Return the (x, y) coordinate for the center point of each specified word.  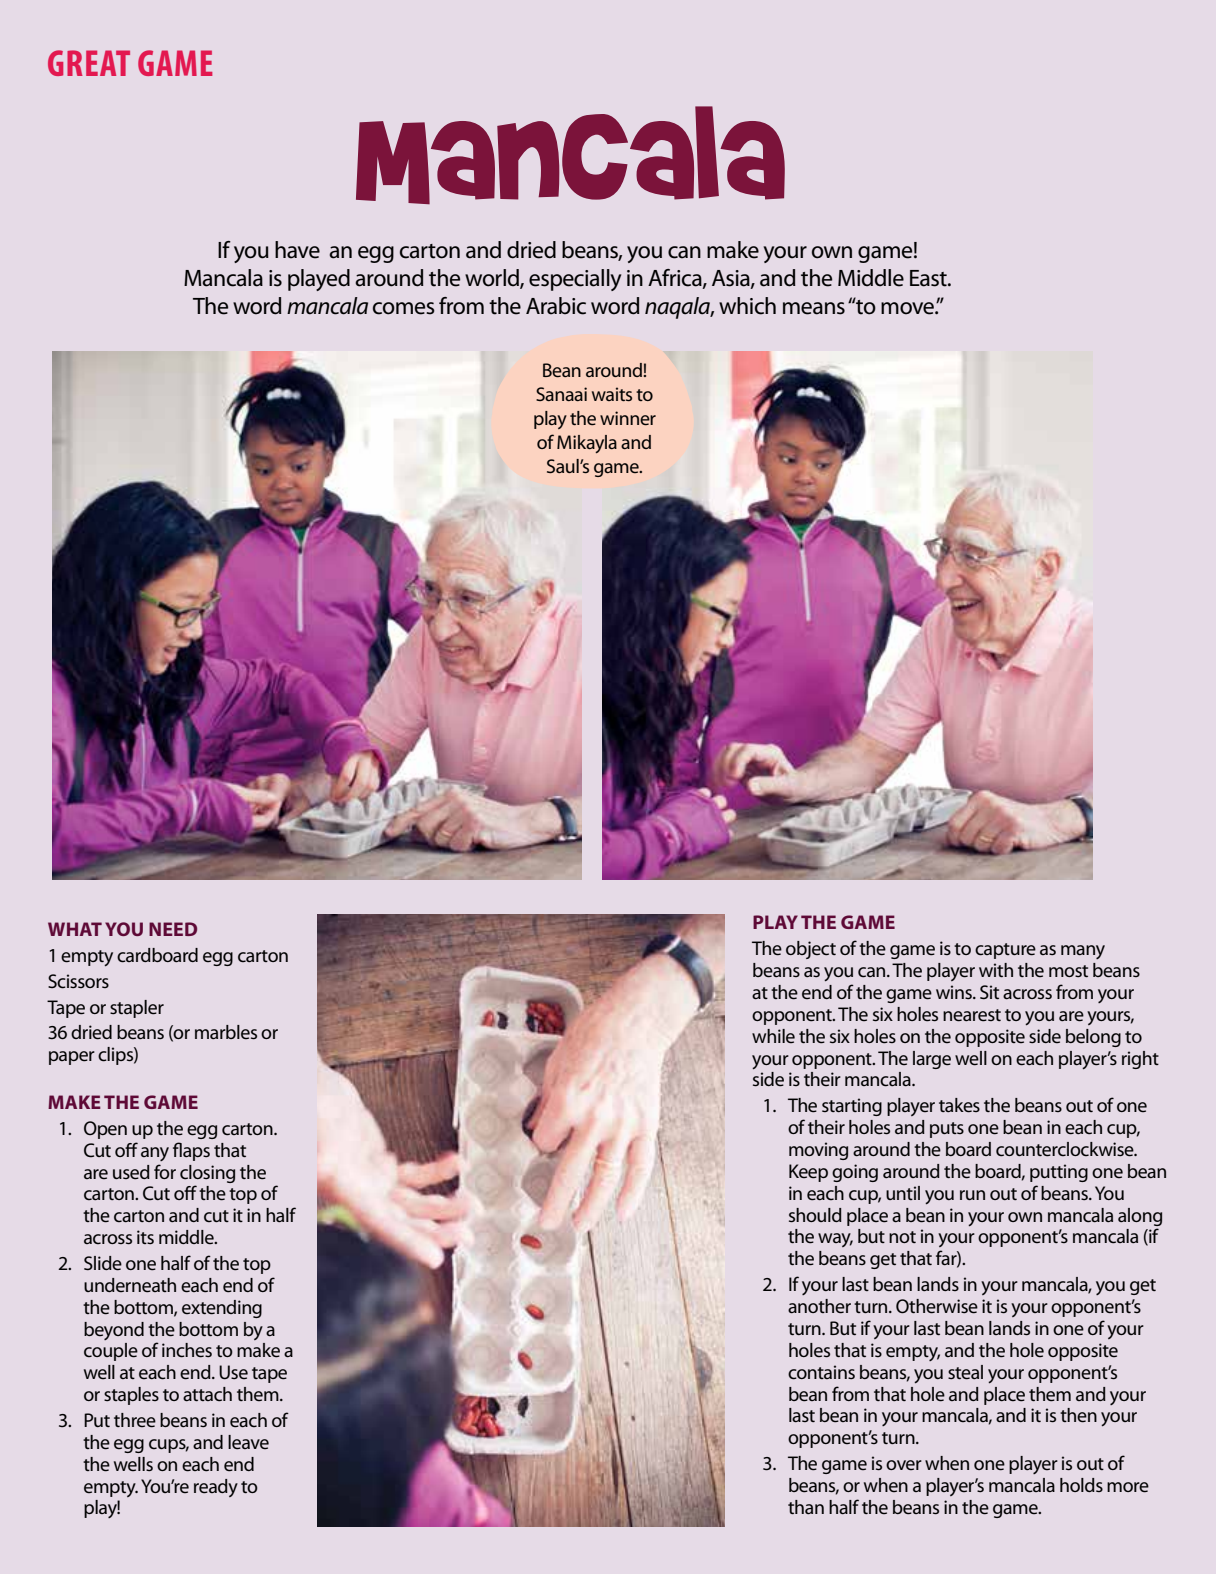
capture (1005, 951)
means (814, 308)
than (806, 1507)
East (929, 278)
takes (959, 1105)
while (773, 1036)
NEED (173, 929)
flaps (191, 1151)
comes (404, 308)
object (811, 950)
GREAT (89, 63)
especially (575, 280)
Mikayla (587, 444)
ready (216, 1488)
